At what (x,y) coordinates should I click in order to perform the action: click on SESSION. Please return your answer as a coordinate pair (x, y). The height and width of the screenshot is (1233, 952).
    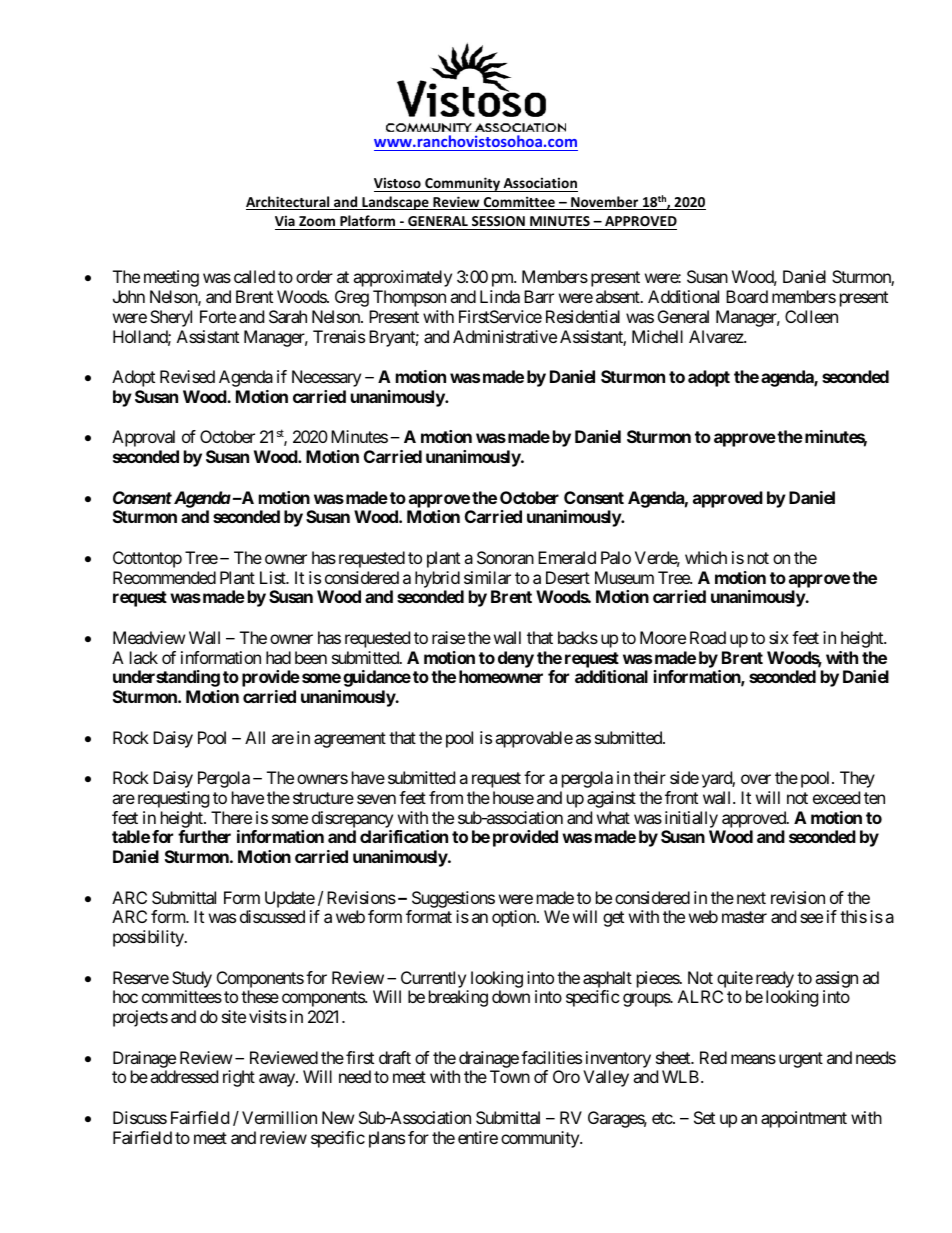
    Looking at the image, I should click on (498, 221).
